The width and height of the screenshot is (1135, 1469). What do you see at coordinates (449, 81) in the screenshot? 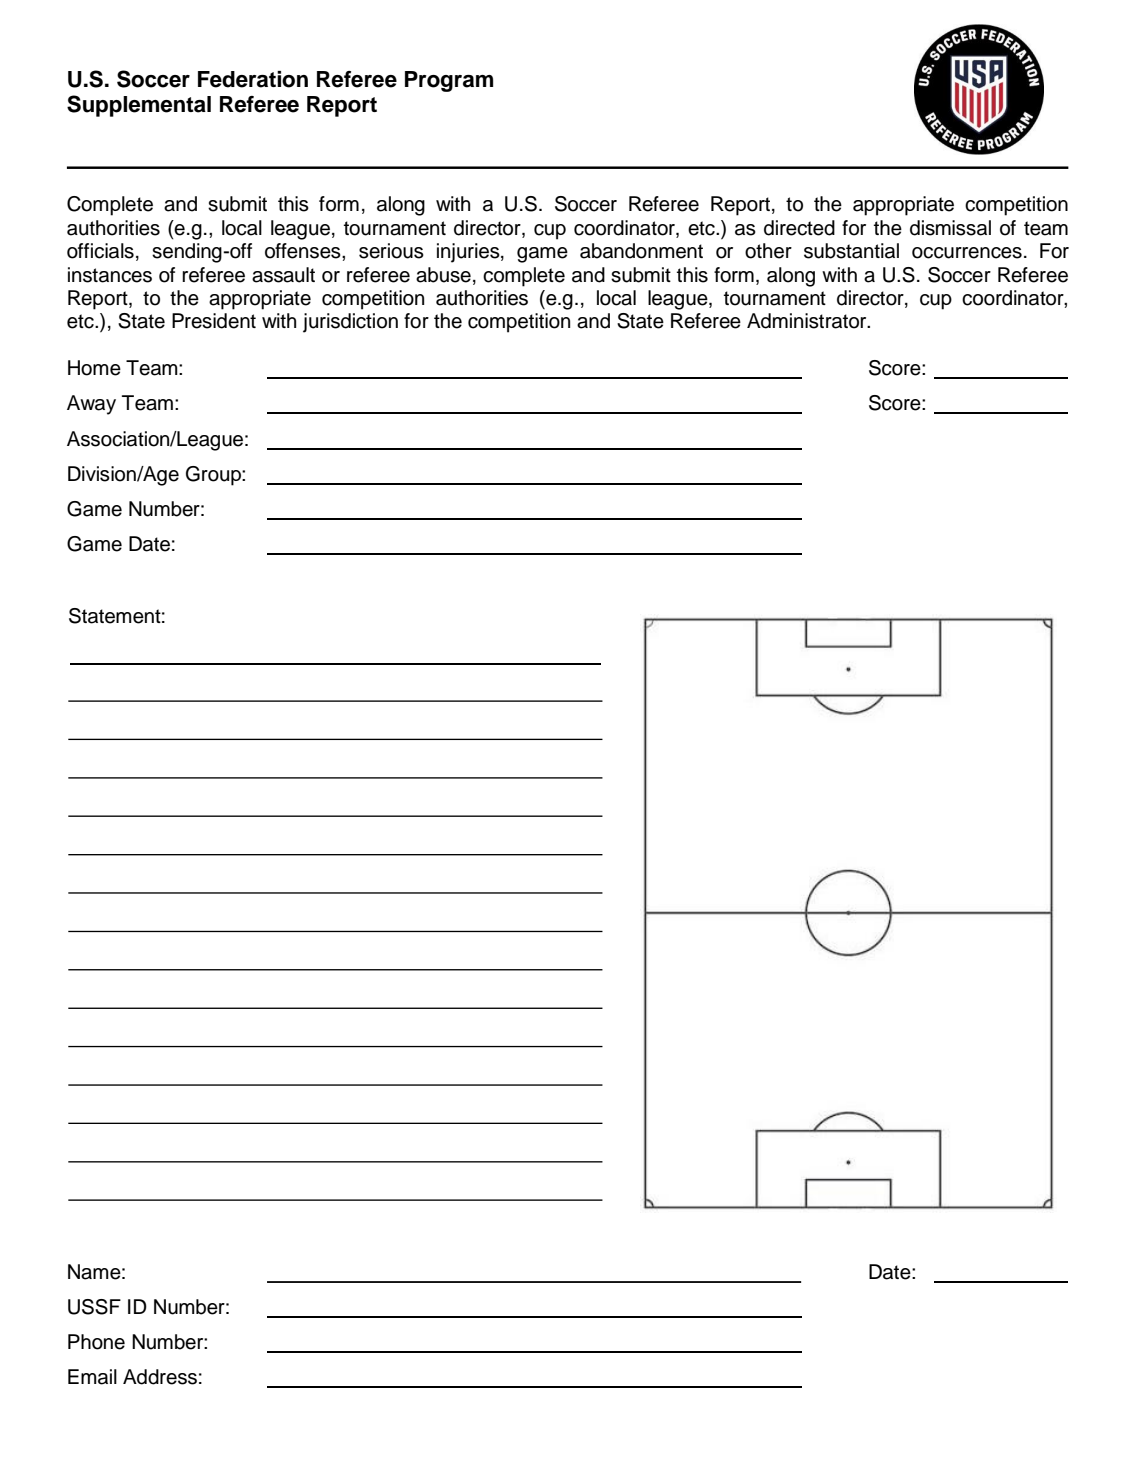
I see `Program` at bounding box center [449, 81].
